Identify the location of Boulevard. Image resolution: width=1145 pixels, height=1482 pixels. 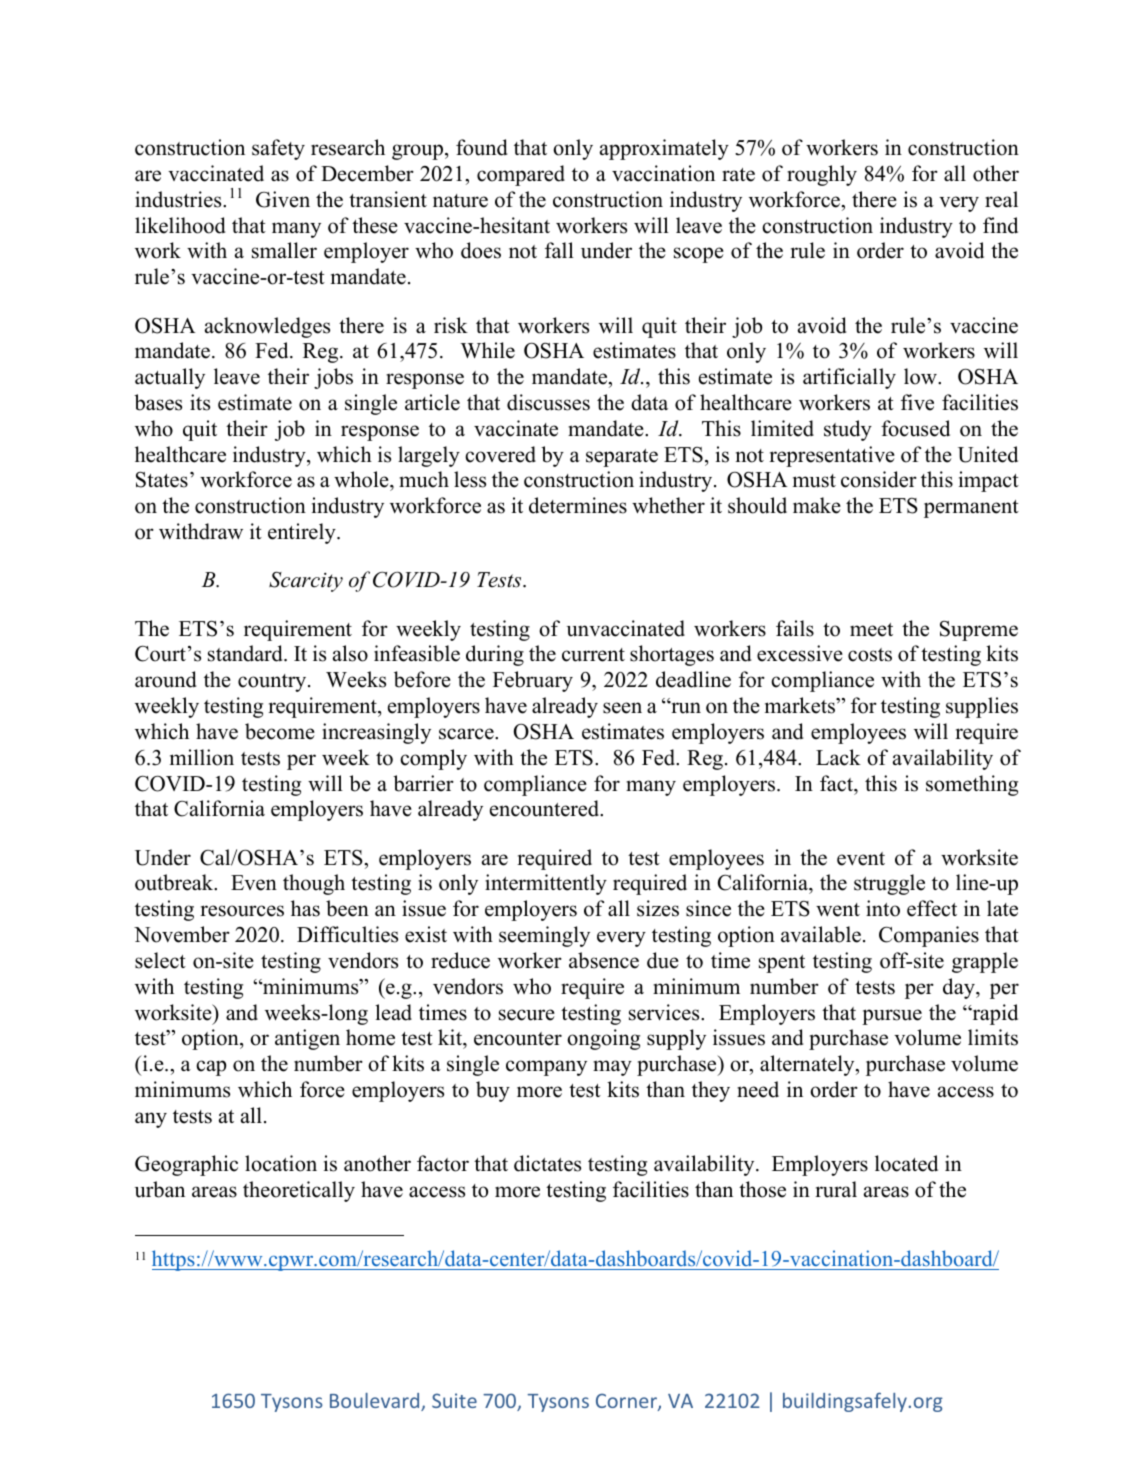
(376, 1402).
